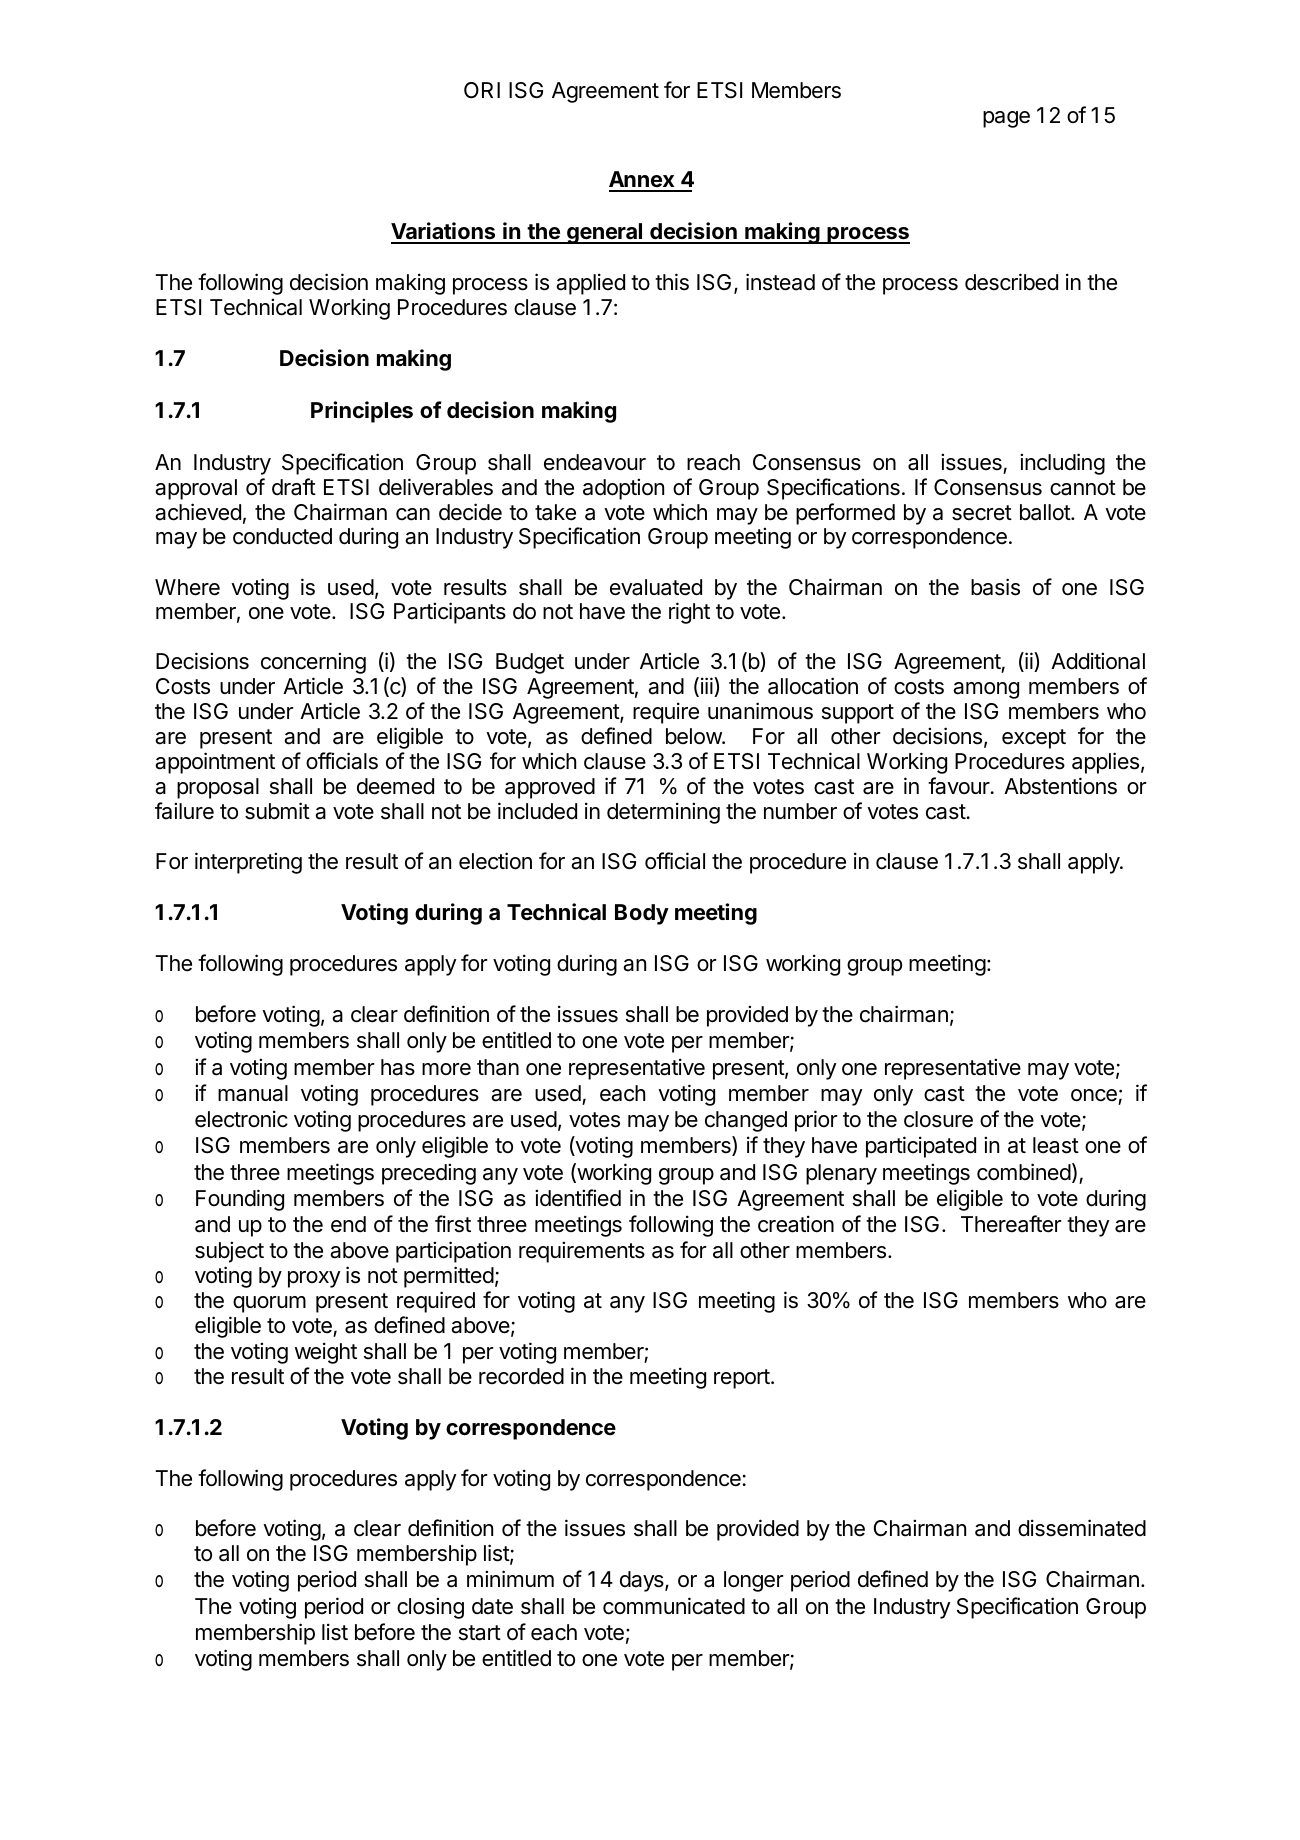 The width and height of the screenshot is (1300, 1840). What do you see at coordinates (253, 1093) in the screenshot?
I see `manual` at bounding box center [253, 1093].
